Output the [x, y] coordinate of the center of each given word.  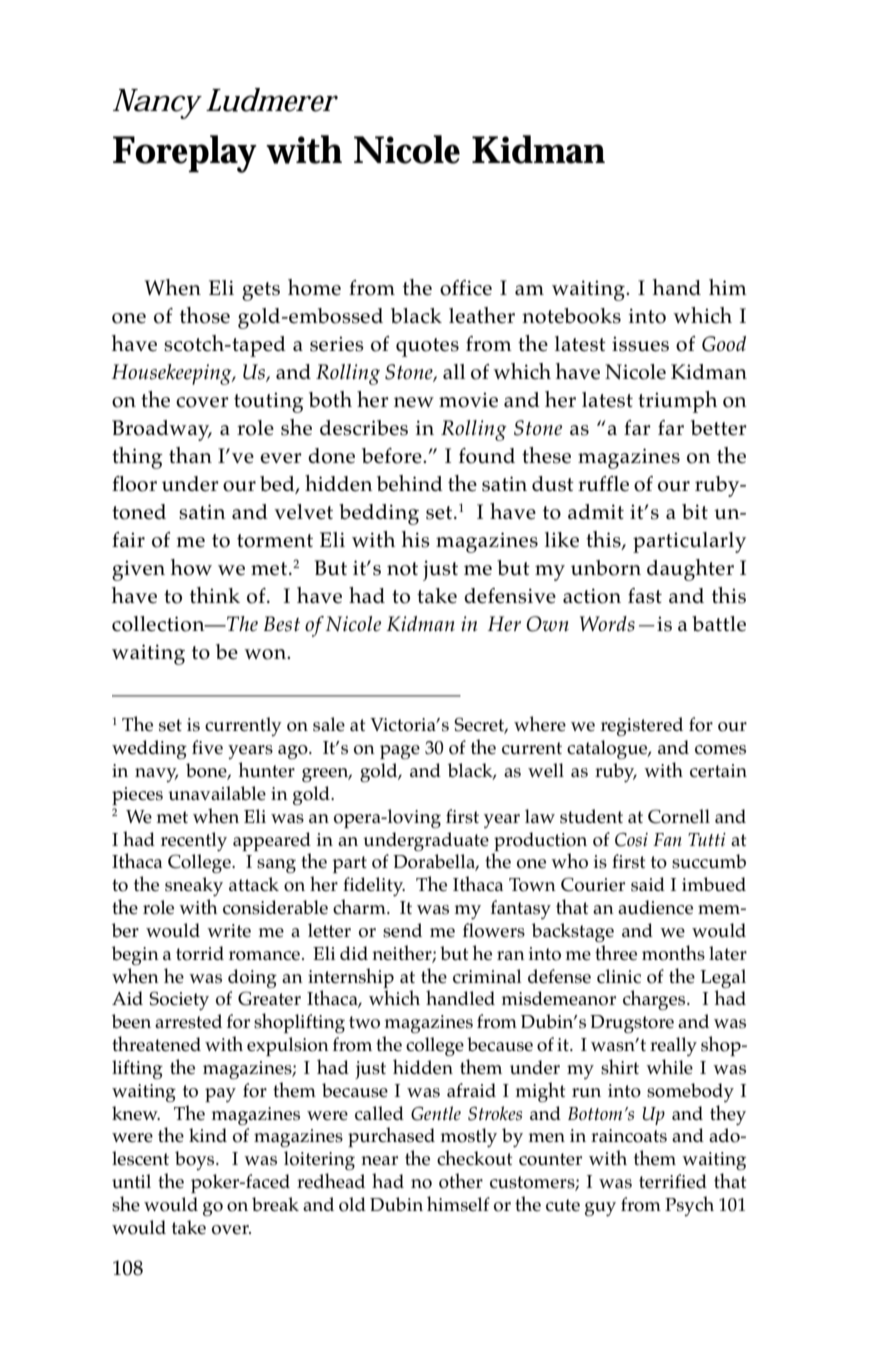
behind [410, 483]
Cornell [679, 816]
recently [194, 841]
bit [695, 512]
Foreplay [185, 154]
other [461, 1181]
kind [208, 1135]
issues [640, 344]
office [466, 288]
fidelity [374, 886]
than [190, 455]
